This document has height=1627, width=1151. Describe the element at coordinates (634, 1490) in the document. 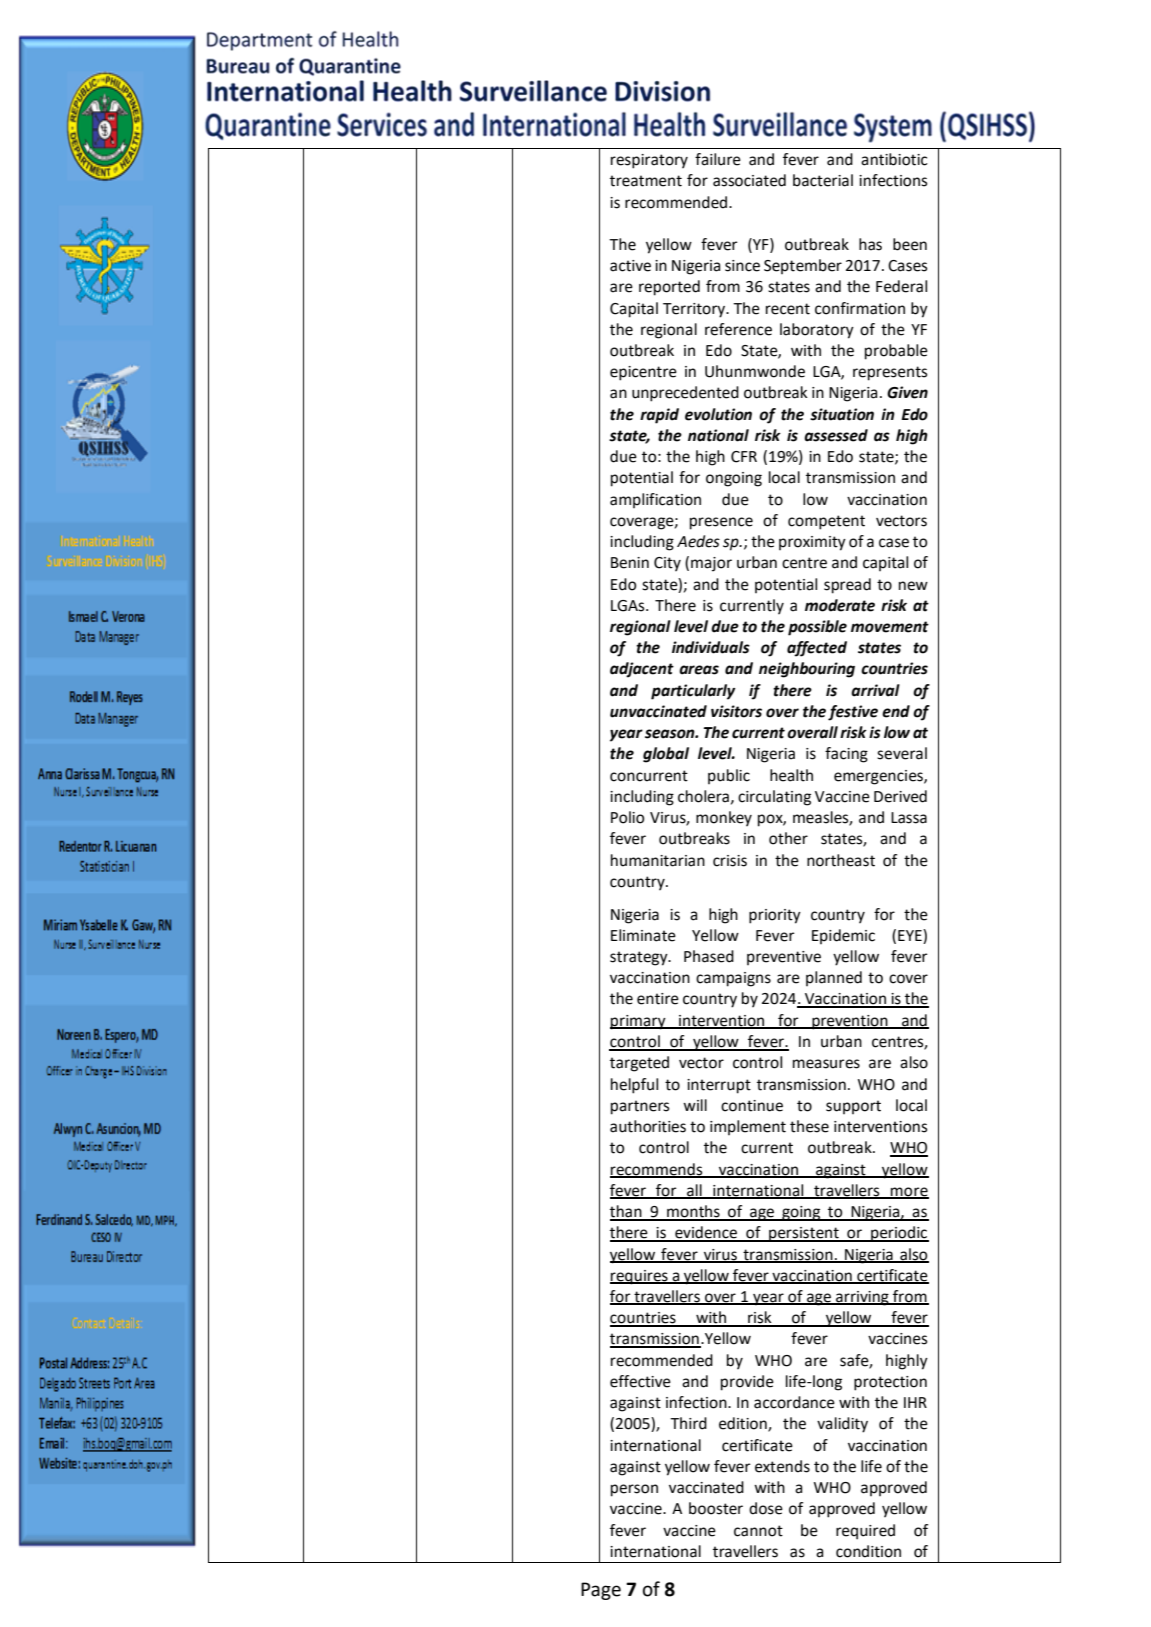

I see `person` at that location.
